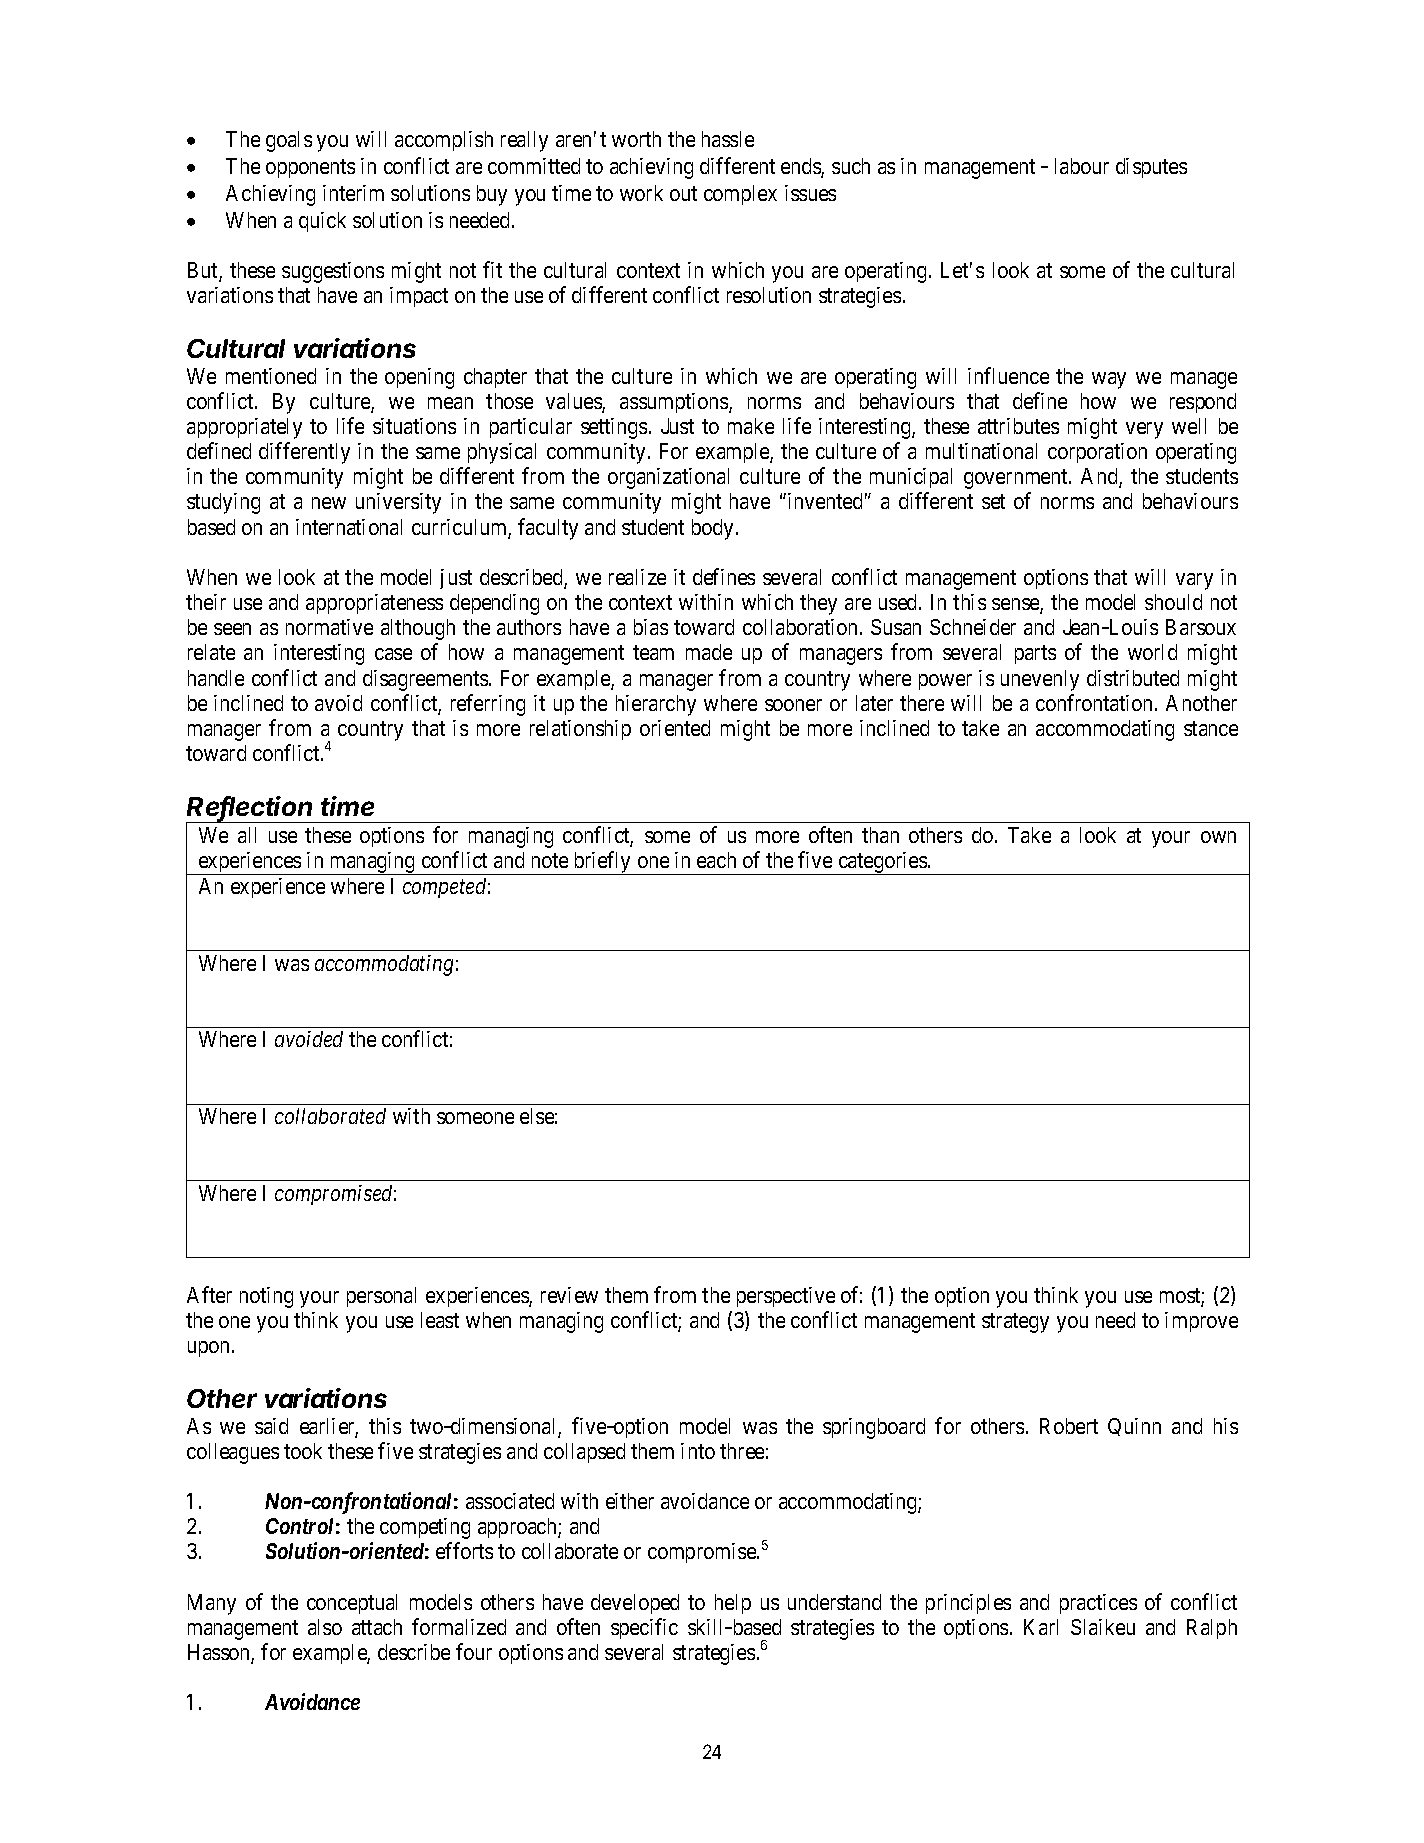 The height and width of the image is (1843, 1424). What do you see at coordinates (1194, 581) in the image?
I see `vary` at bounding box center [1194, 581].
